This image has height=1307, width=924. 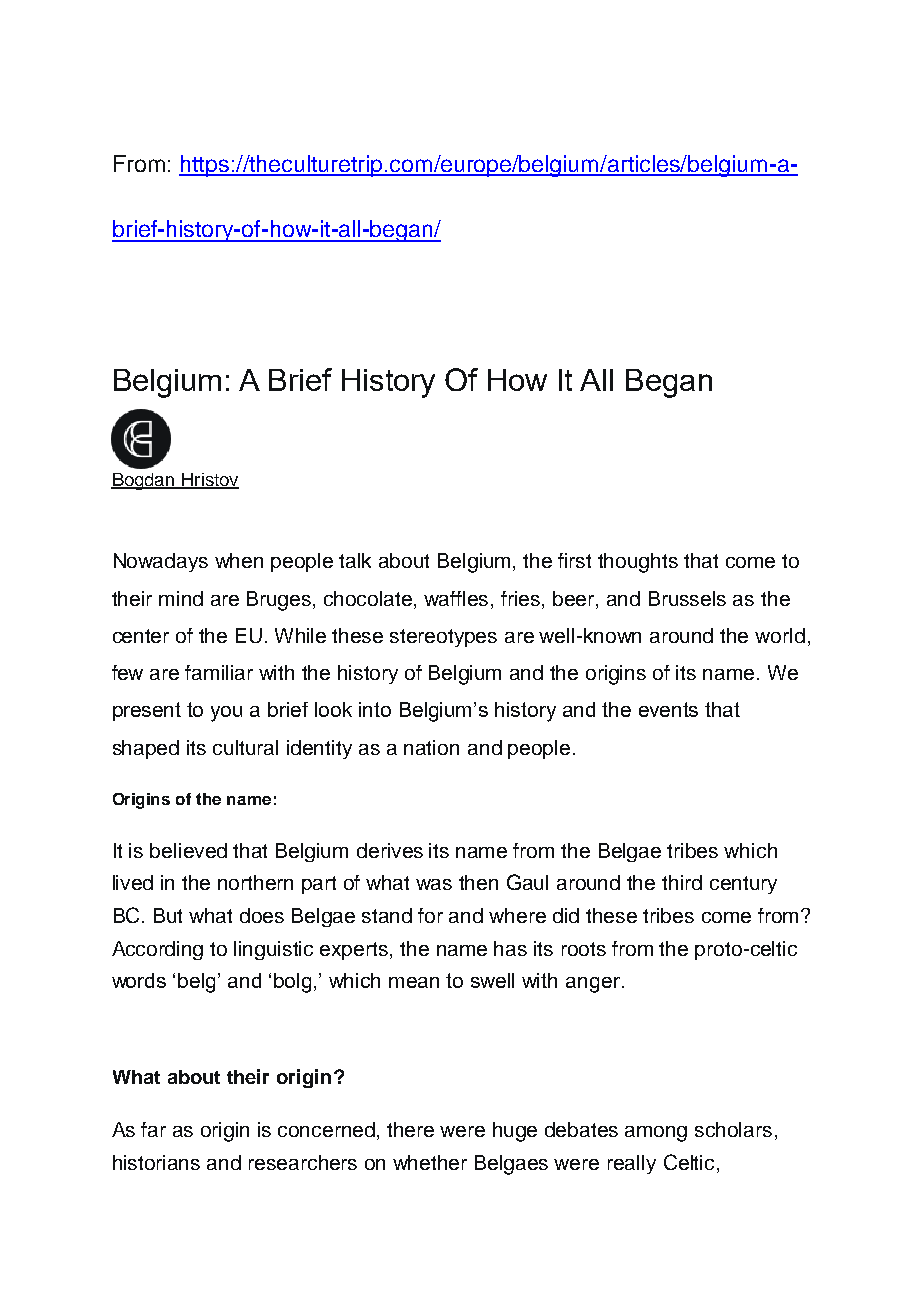 I want to click on derives, so click(x=390, y=850).
